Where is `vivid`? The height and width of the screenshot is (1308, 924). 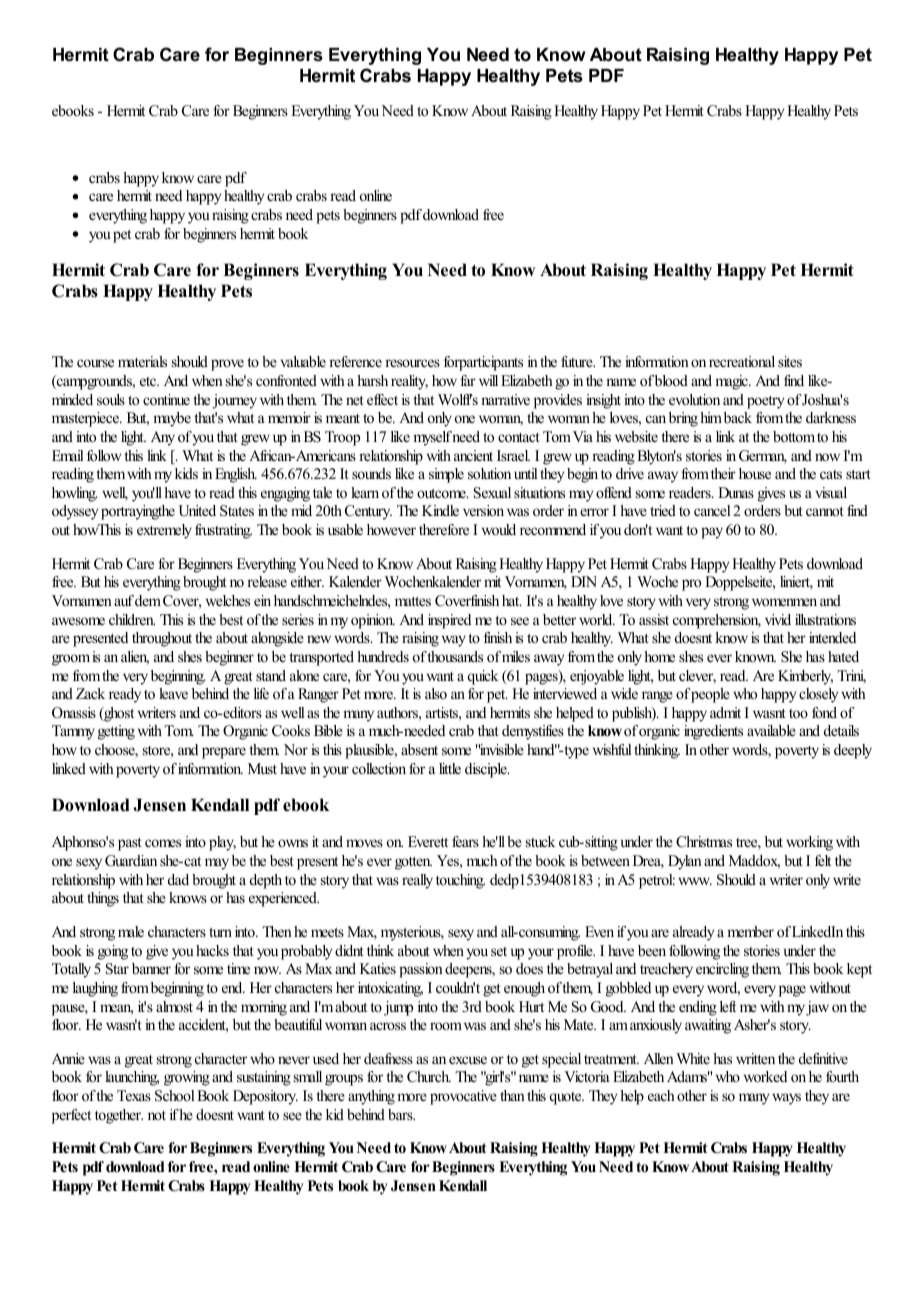 vivid is located at coordinates (778, 619).
